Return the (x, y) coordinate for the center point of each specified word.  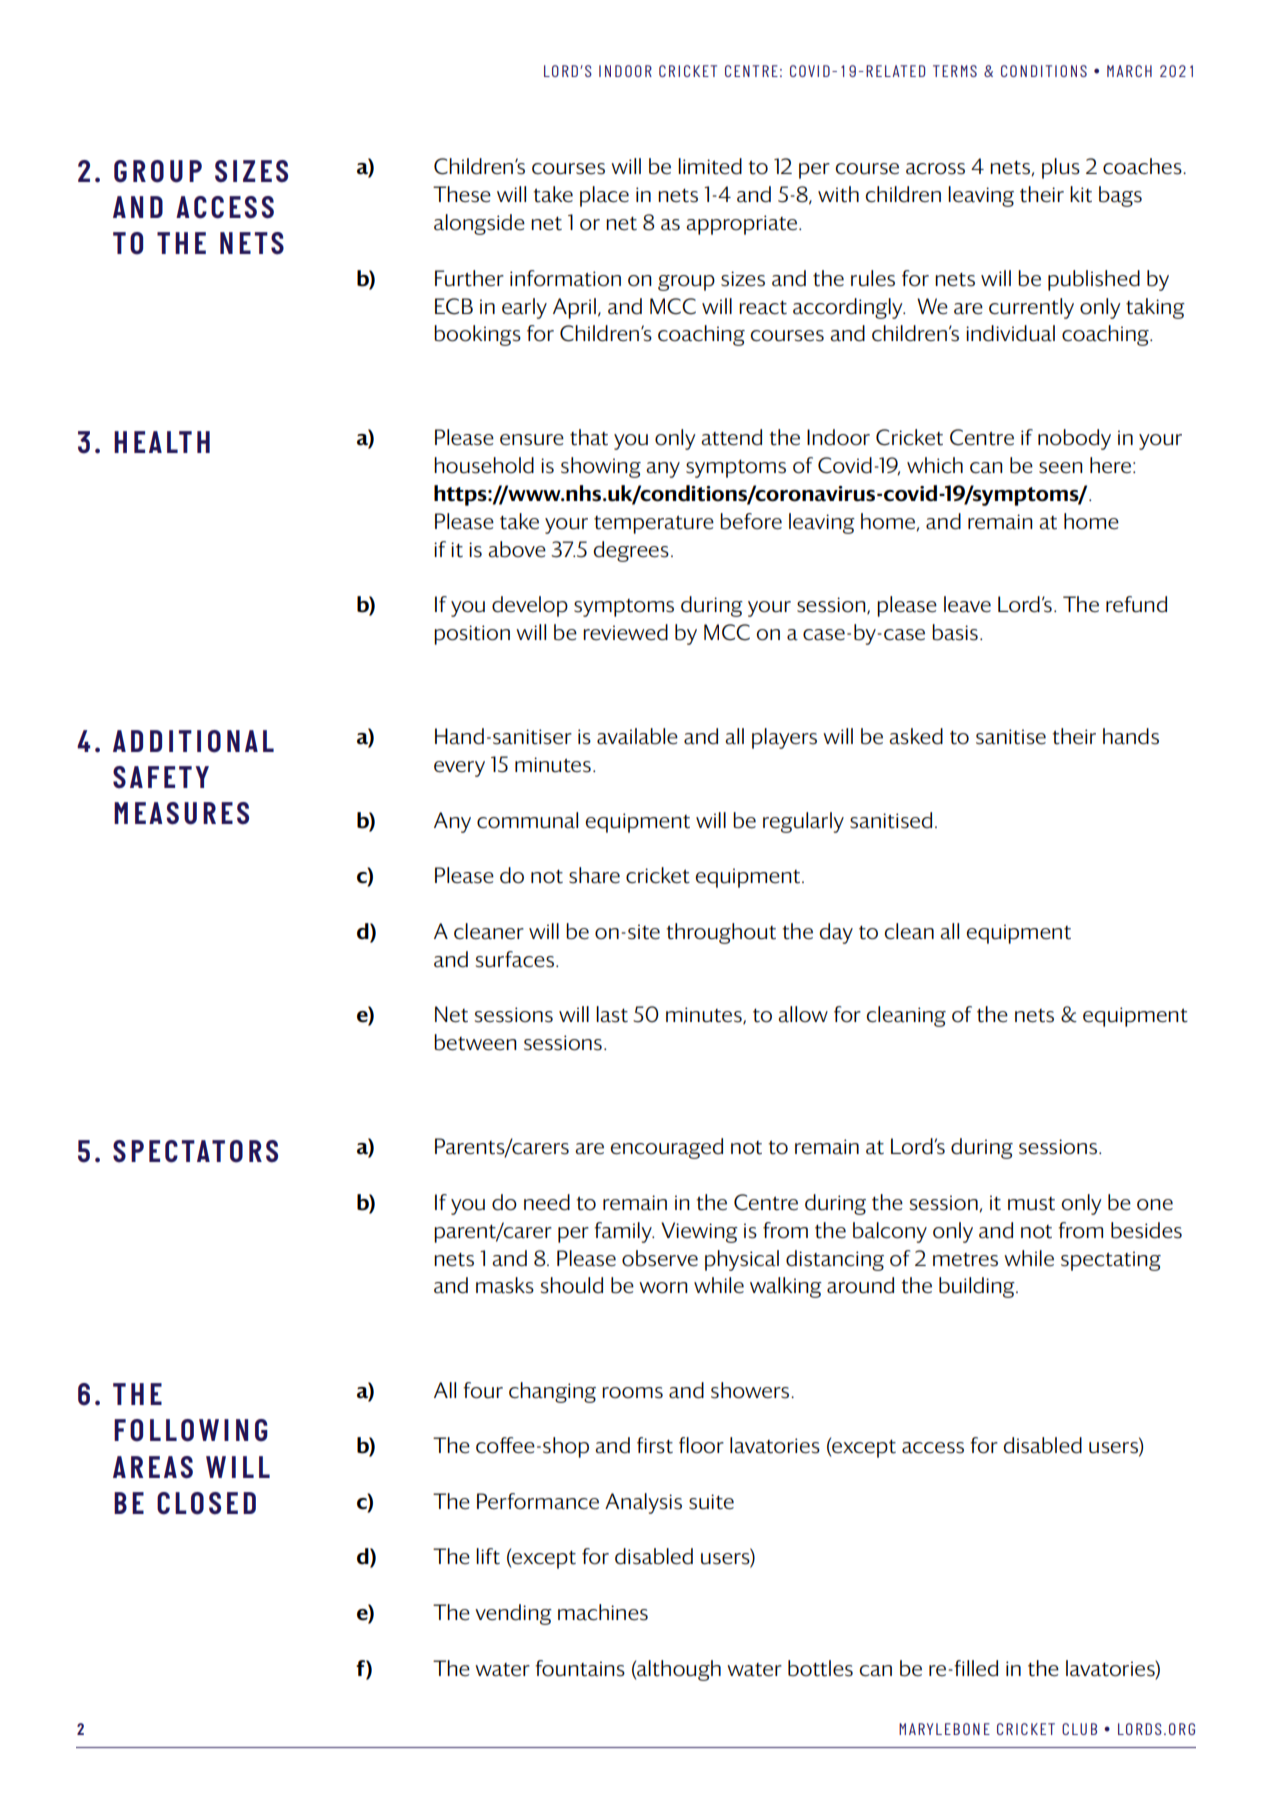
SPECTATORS (195, 1151)
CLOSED (206, 1503)
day (836, 933)
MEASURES (181, 813)
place (604, 196)
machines (603, 1612)
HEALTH (162, 442)
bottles (820, 1668)
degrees (631, 551)
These (462, 194)
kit (1081, 194)
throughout (721, 933)
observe (660, 1258)
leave (967, 604)
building (978, 1287)
